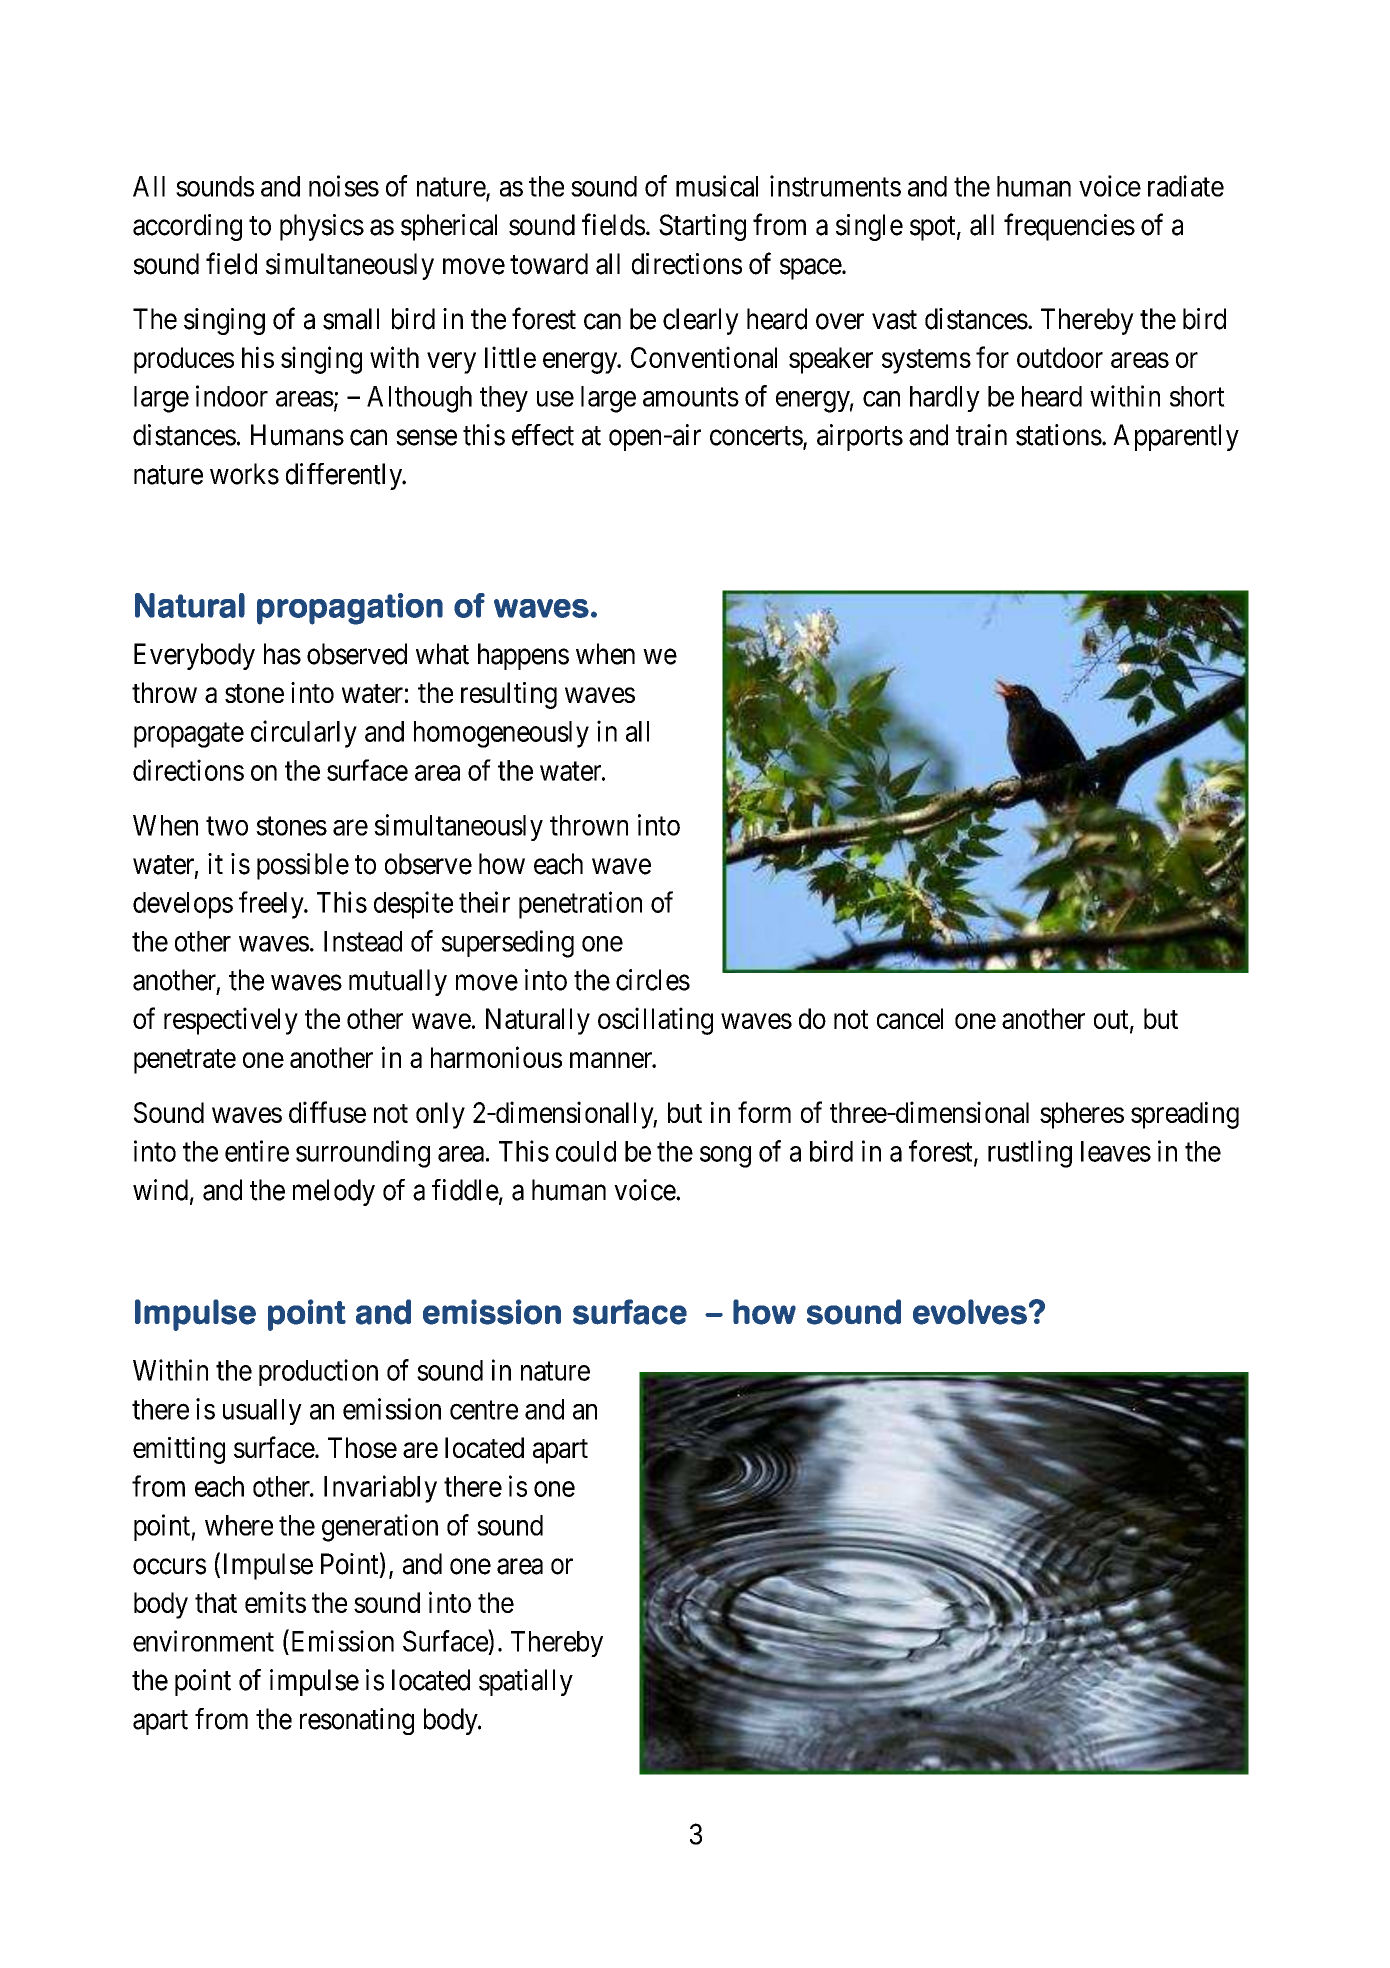 This screenshot has height=1968, width=1390. What do you see at coordinates (702, 227) in the screenshot?
I see `Starting` at bounding box center [702, 227].
